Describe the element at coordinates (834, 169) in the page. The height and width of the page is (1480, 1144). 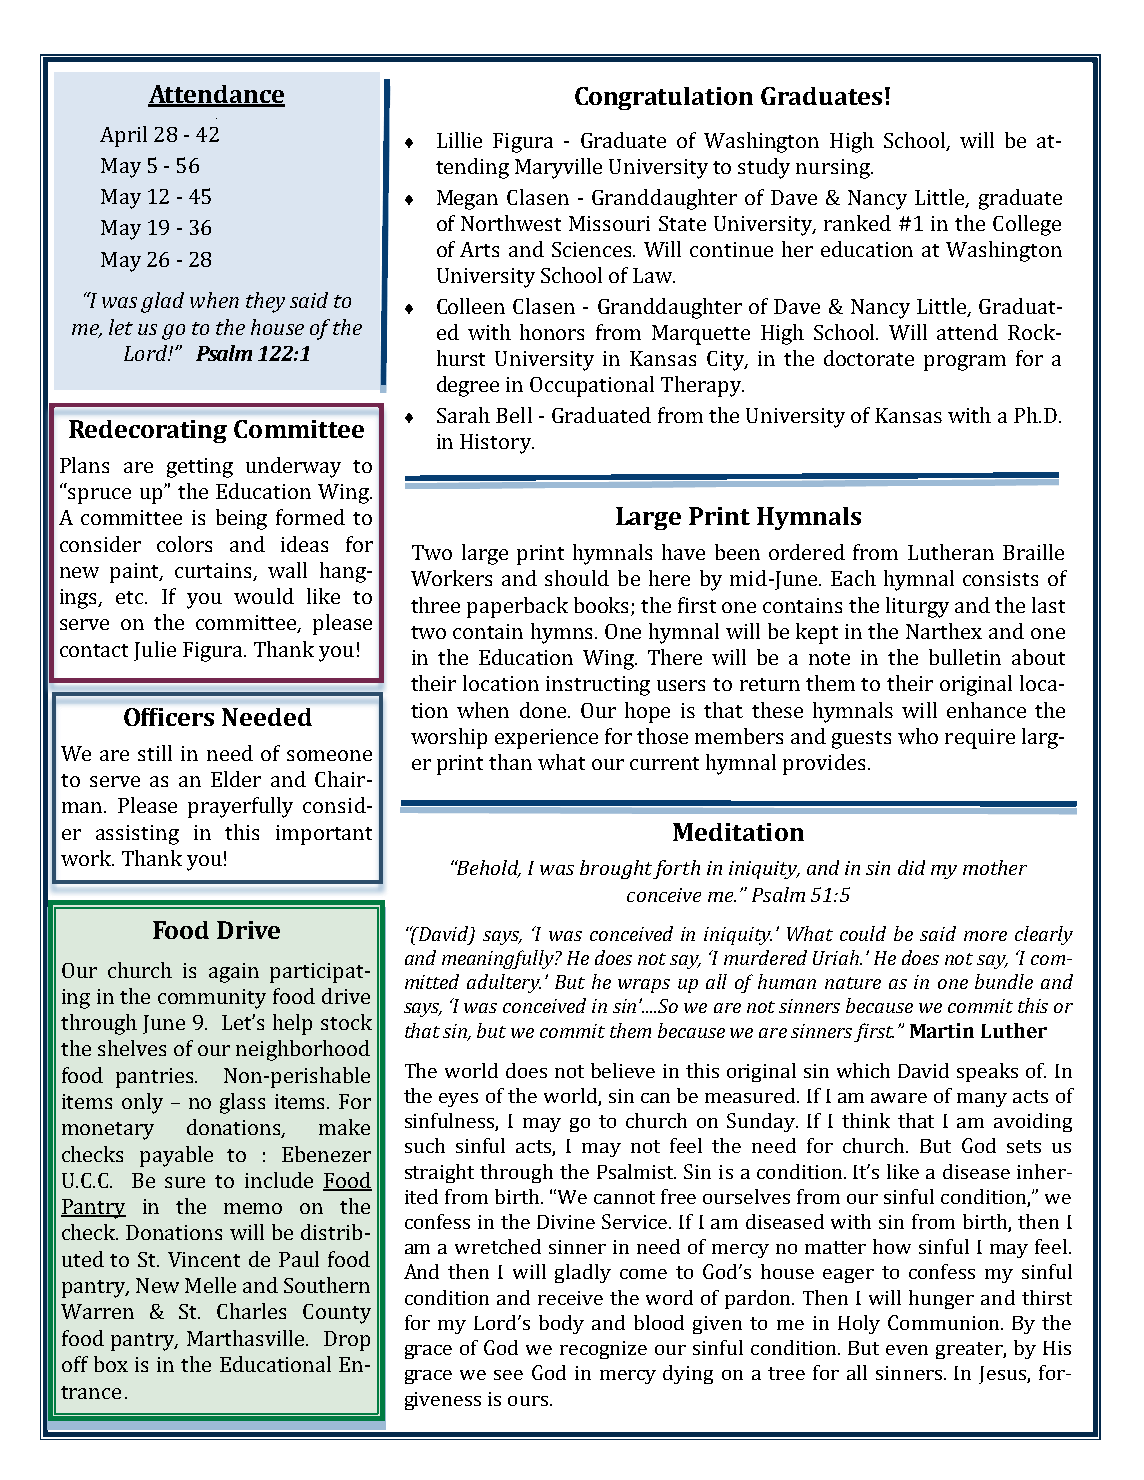
I see `nursing` at that location.
